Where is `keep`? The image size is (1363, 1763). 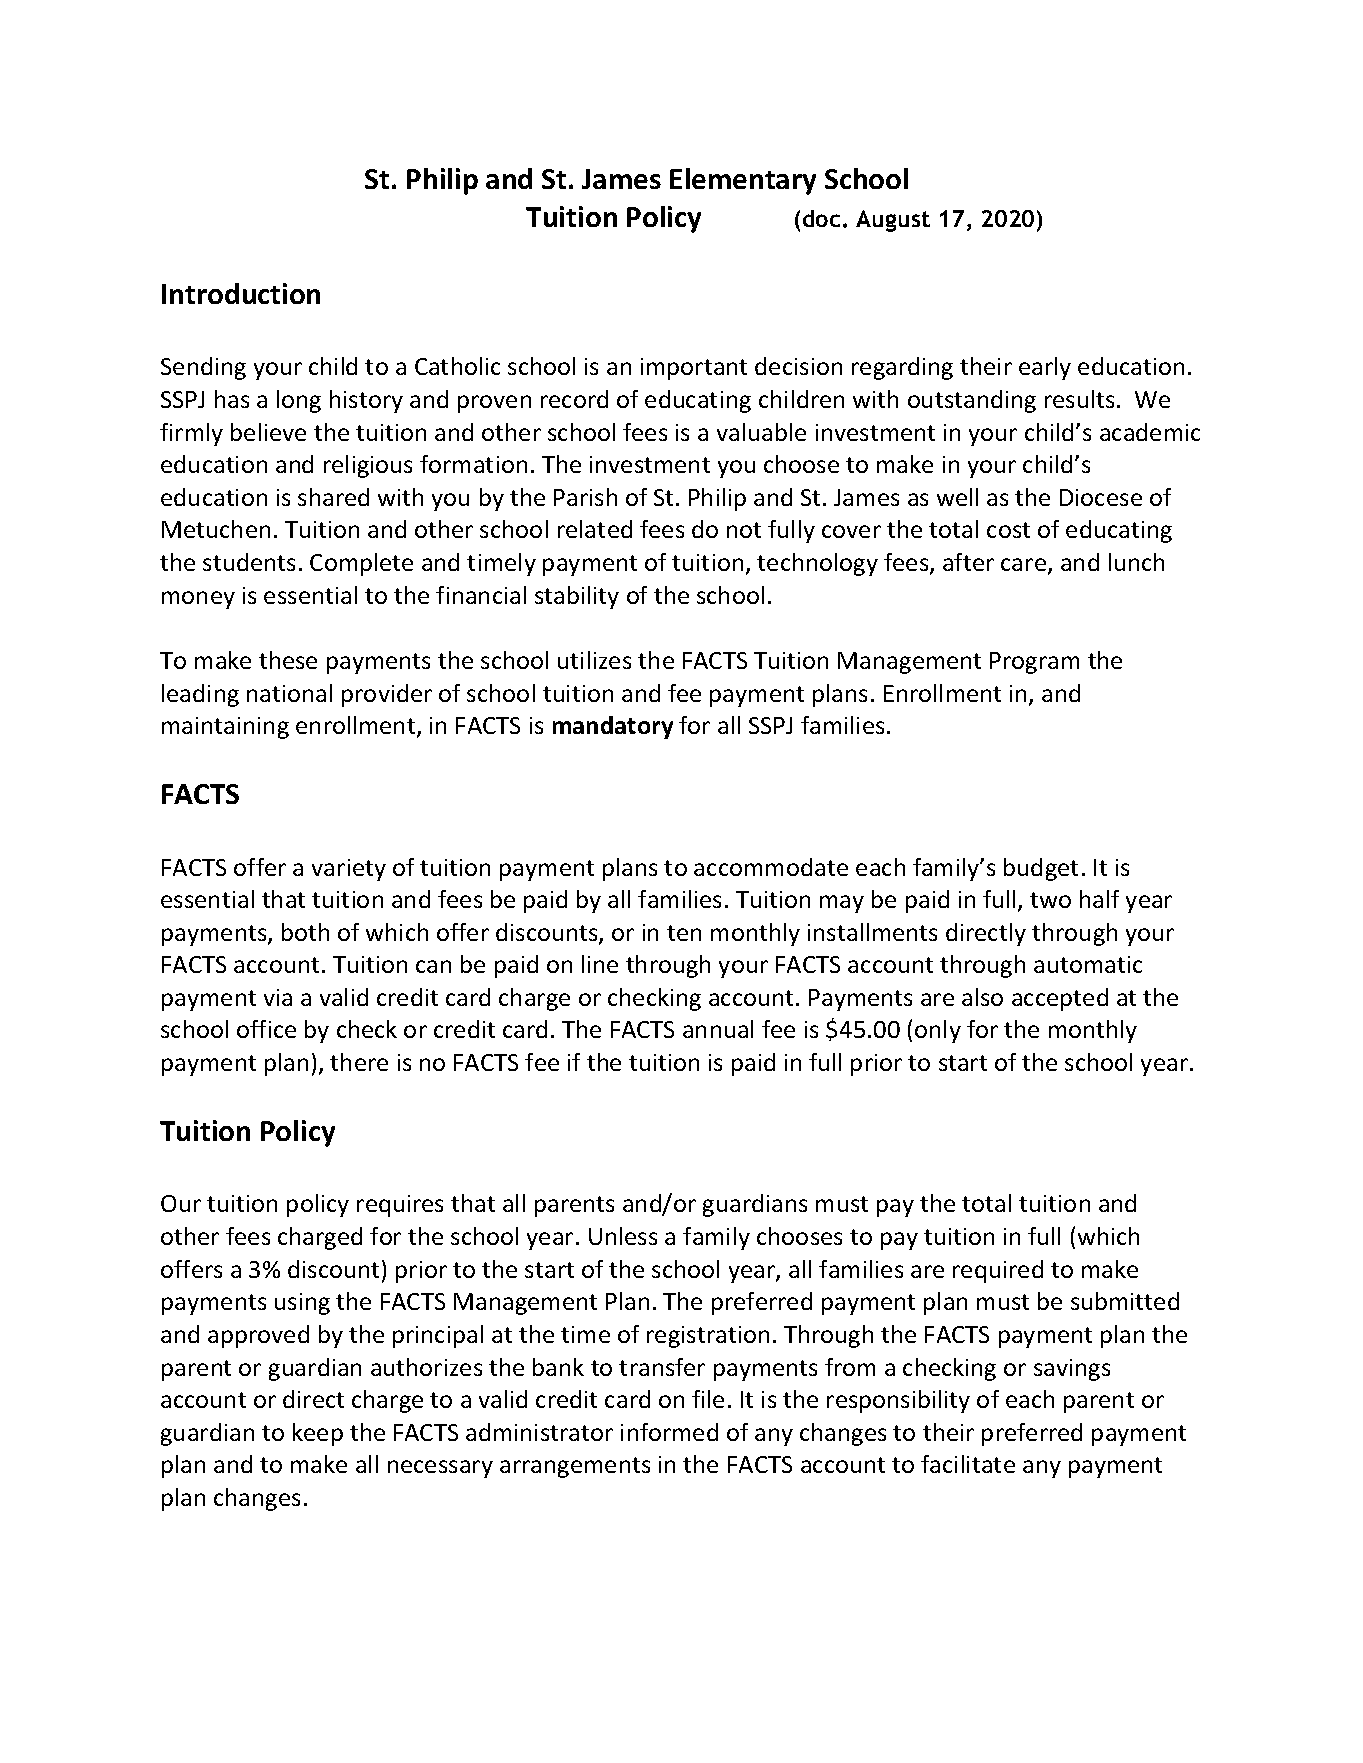
keep is located at coordinates (318, 1434).
